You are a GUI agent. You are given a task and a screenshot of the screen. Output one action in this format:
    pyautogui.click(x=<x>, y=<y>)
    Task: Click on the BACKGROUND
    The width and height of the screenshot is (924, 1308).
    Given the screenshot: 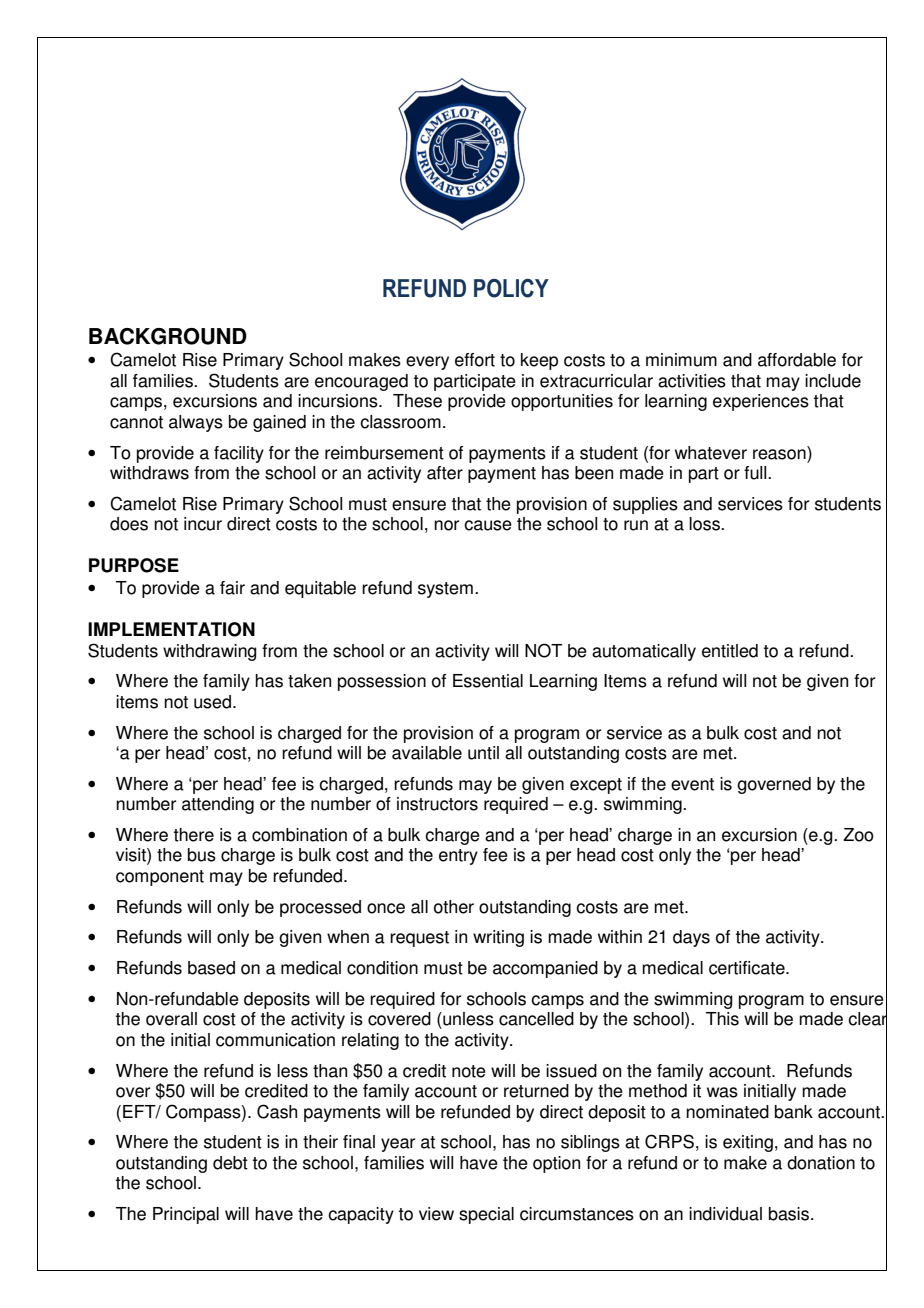 What is the action you would take?
    pyautogui.click(x=168, y=336)
